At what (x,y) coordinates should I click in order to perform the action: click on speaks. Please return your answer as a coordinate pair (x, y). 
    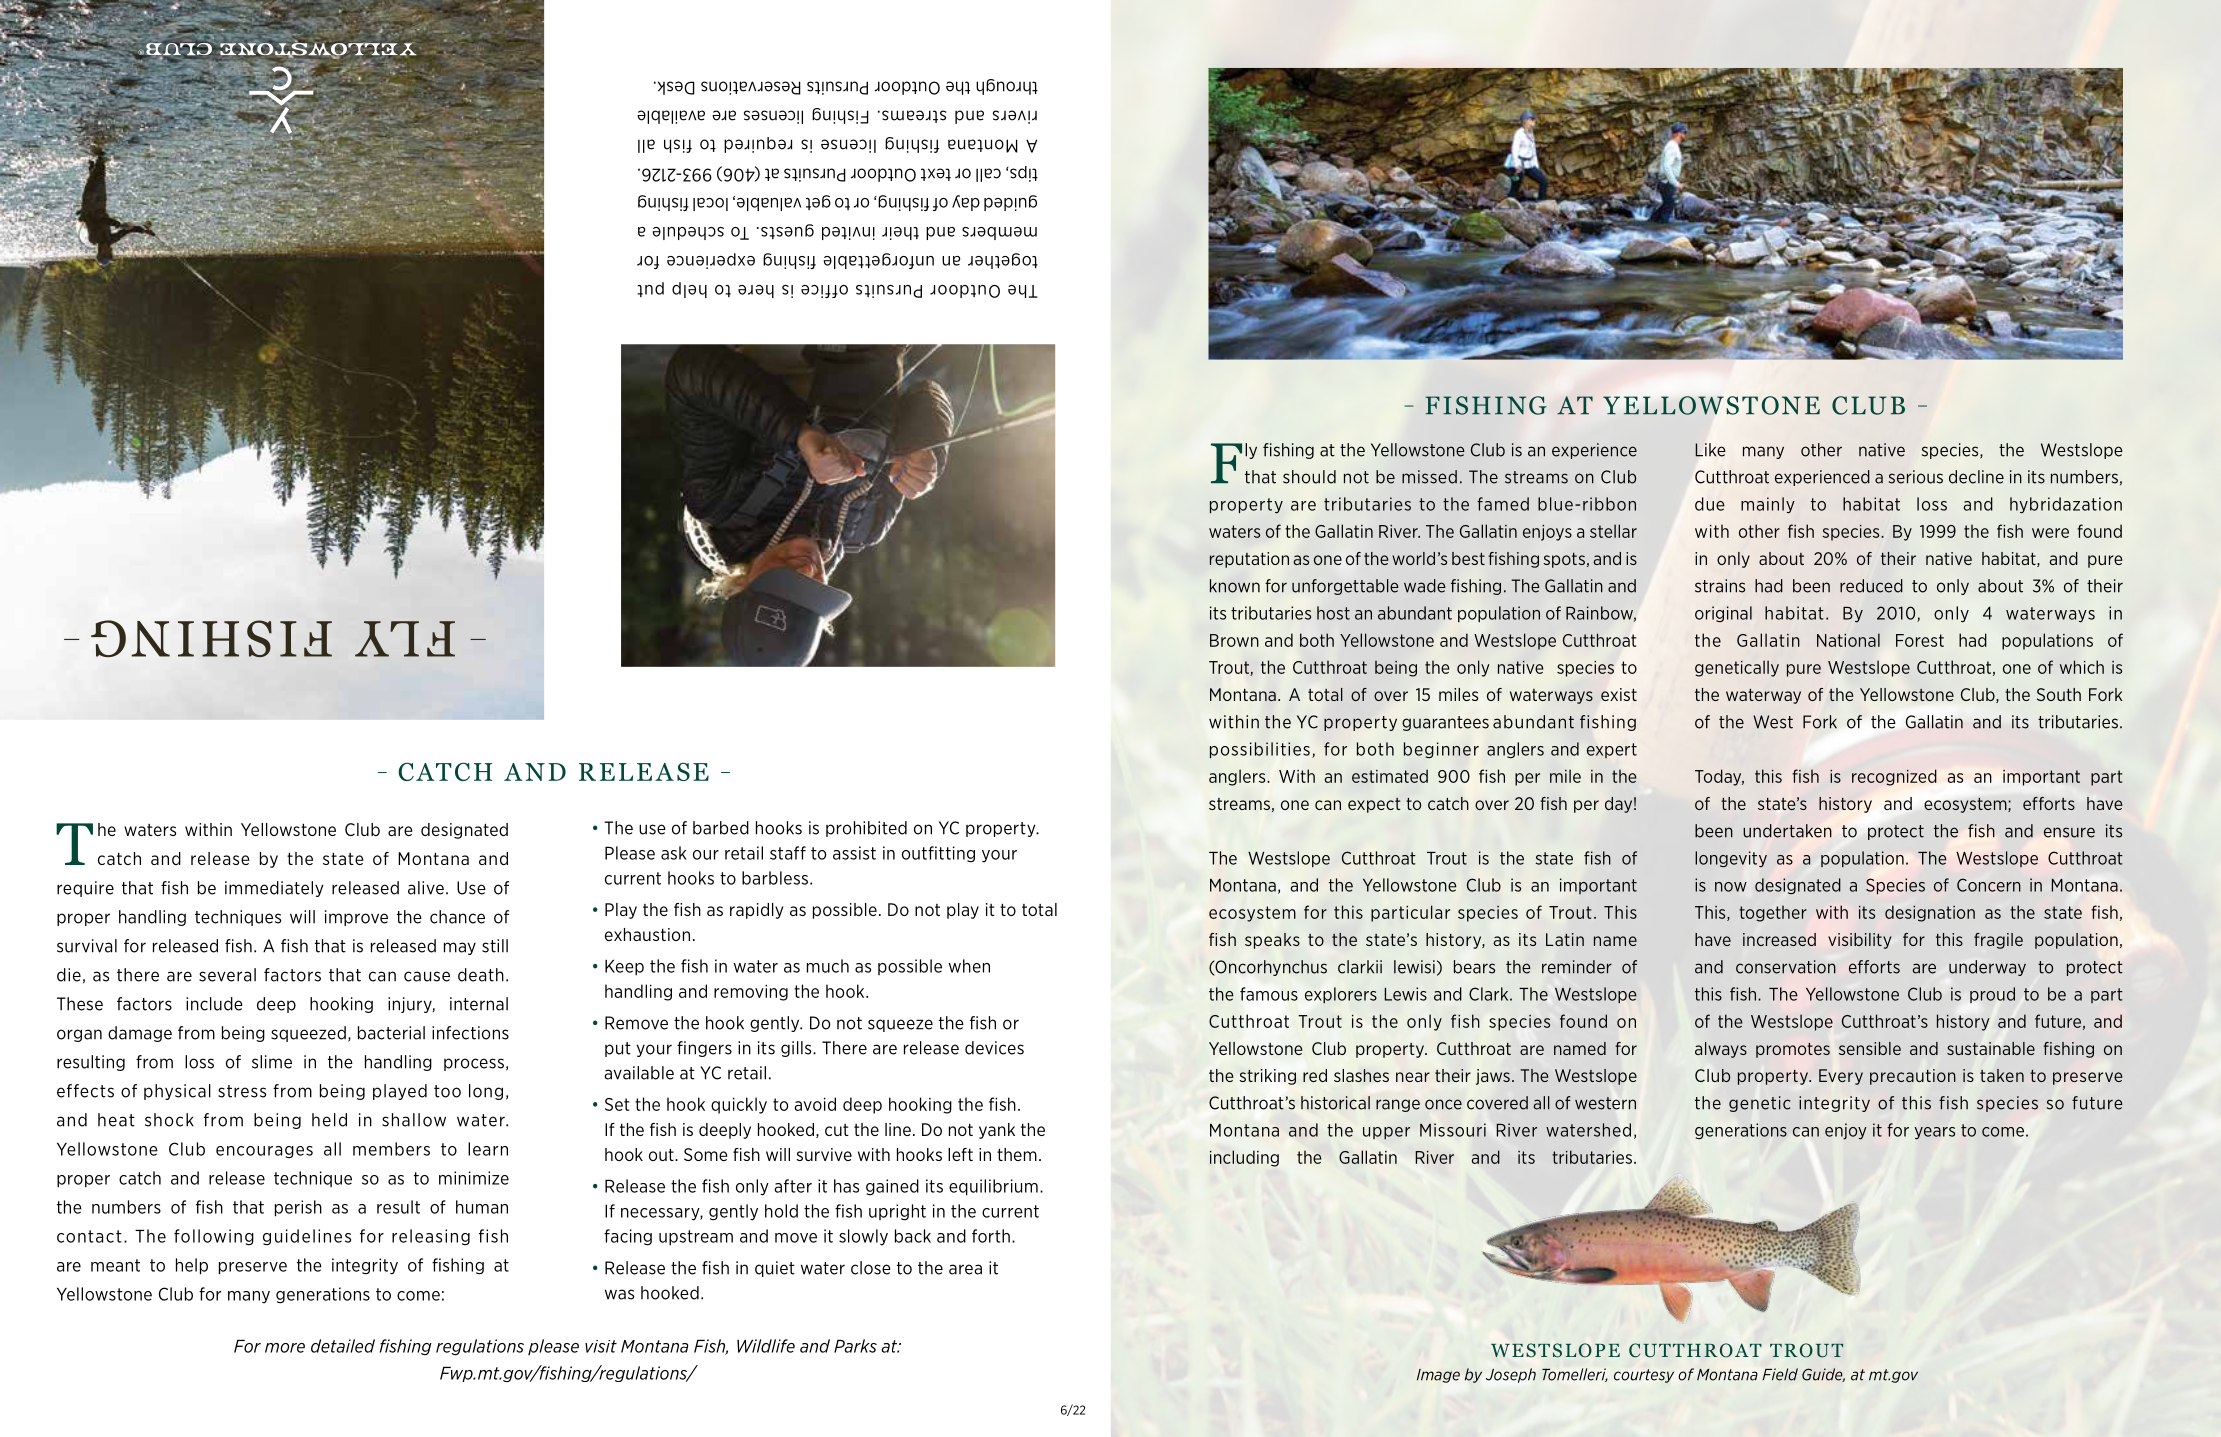
    Looking at the image, I should click on (1272, 941).
